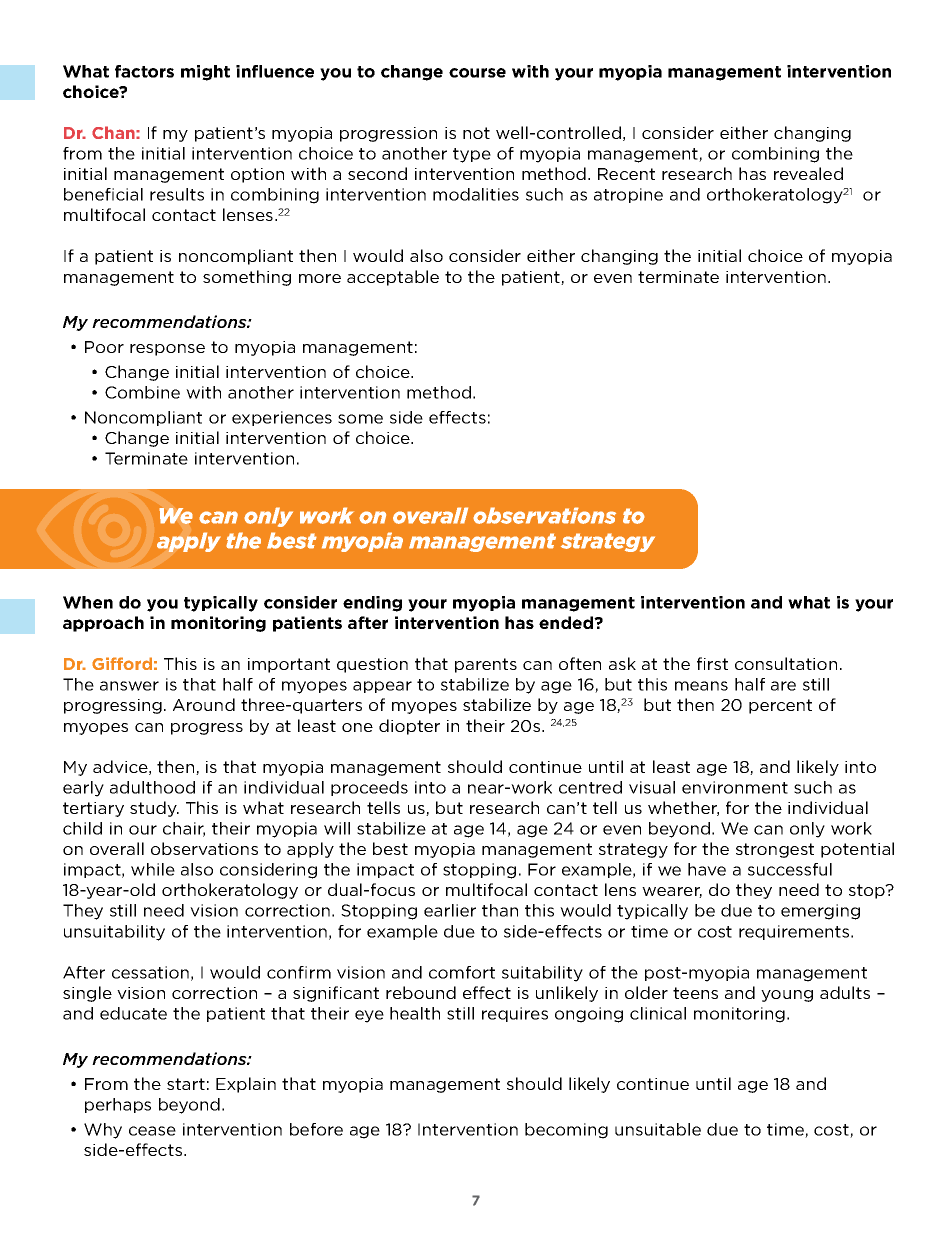 The width and height of the screenshot is (952, 1233). What do you see at coordinates (566, 1131) in the screenshot?
I see `becoming` at bounding box center [566, 1131].
